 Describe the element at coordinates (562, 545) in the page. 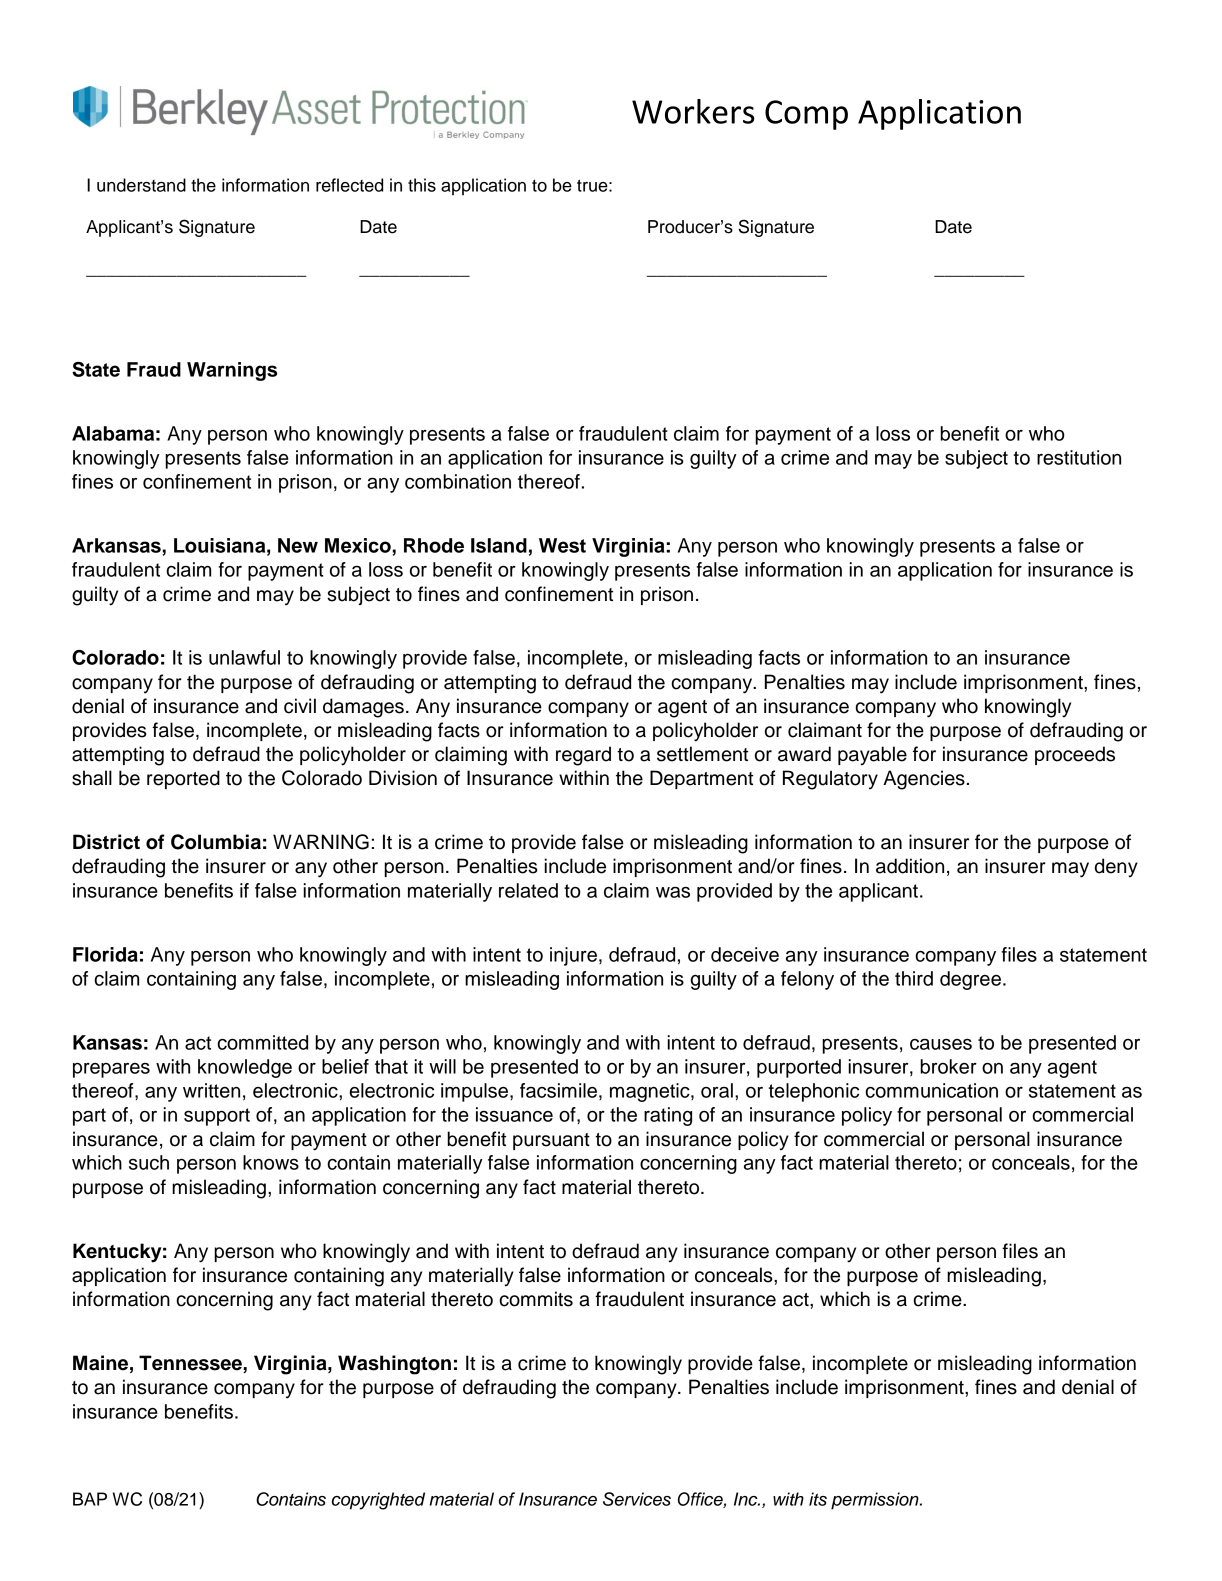

I see `West` at that location.
